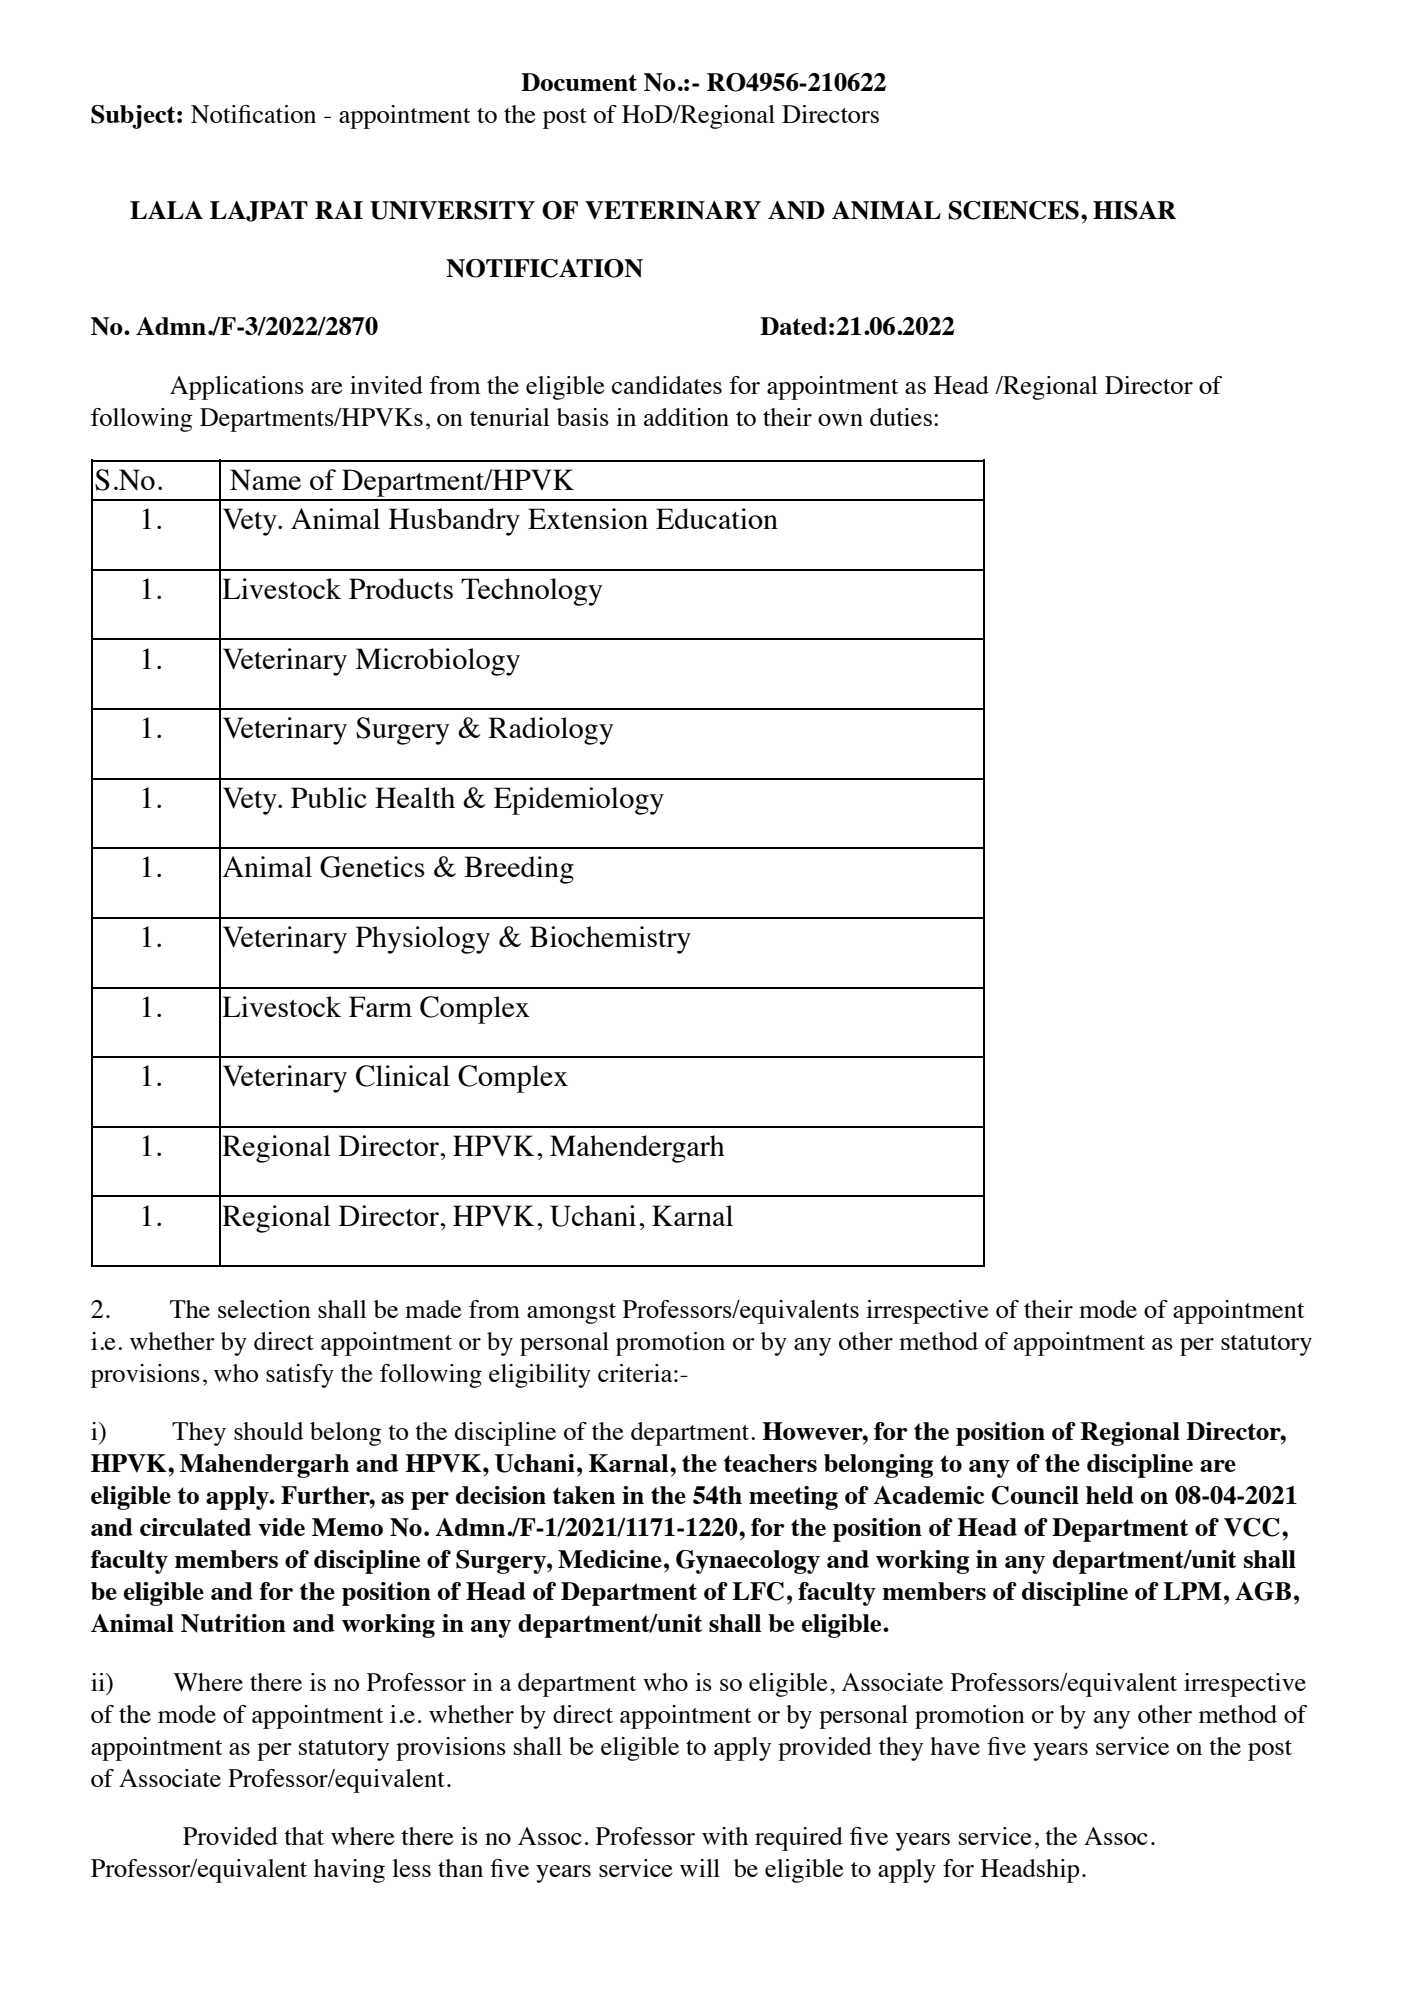  What do you see at coordinates (770, 1463) in the page?
I see `teachers` at bounding box center [770, 1463].
